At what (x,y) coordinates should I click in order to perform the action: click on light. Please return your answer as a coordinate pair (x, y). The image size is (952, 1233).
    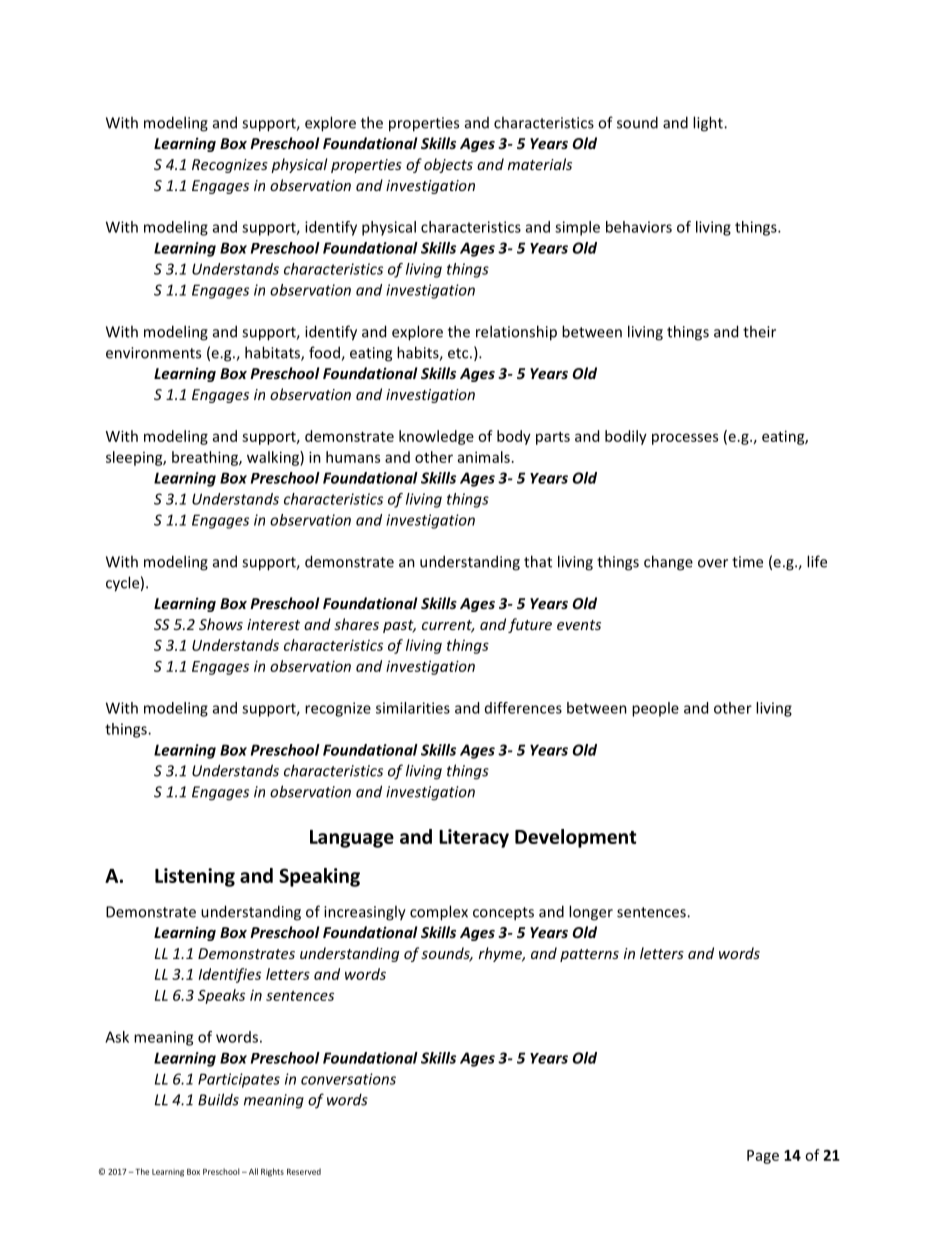
    Looking at the image, I should click on (709, 124).
